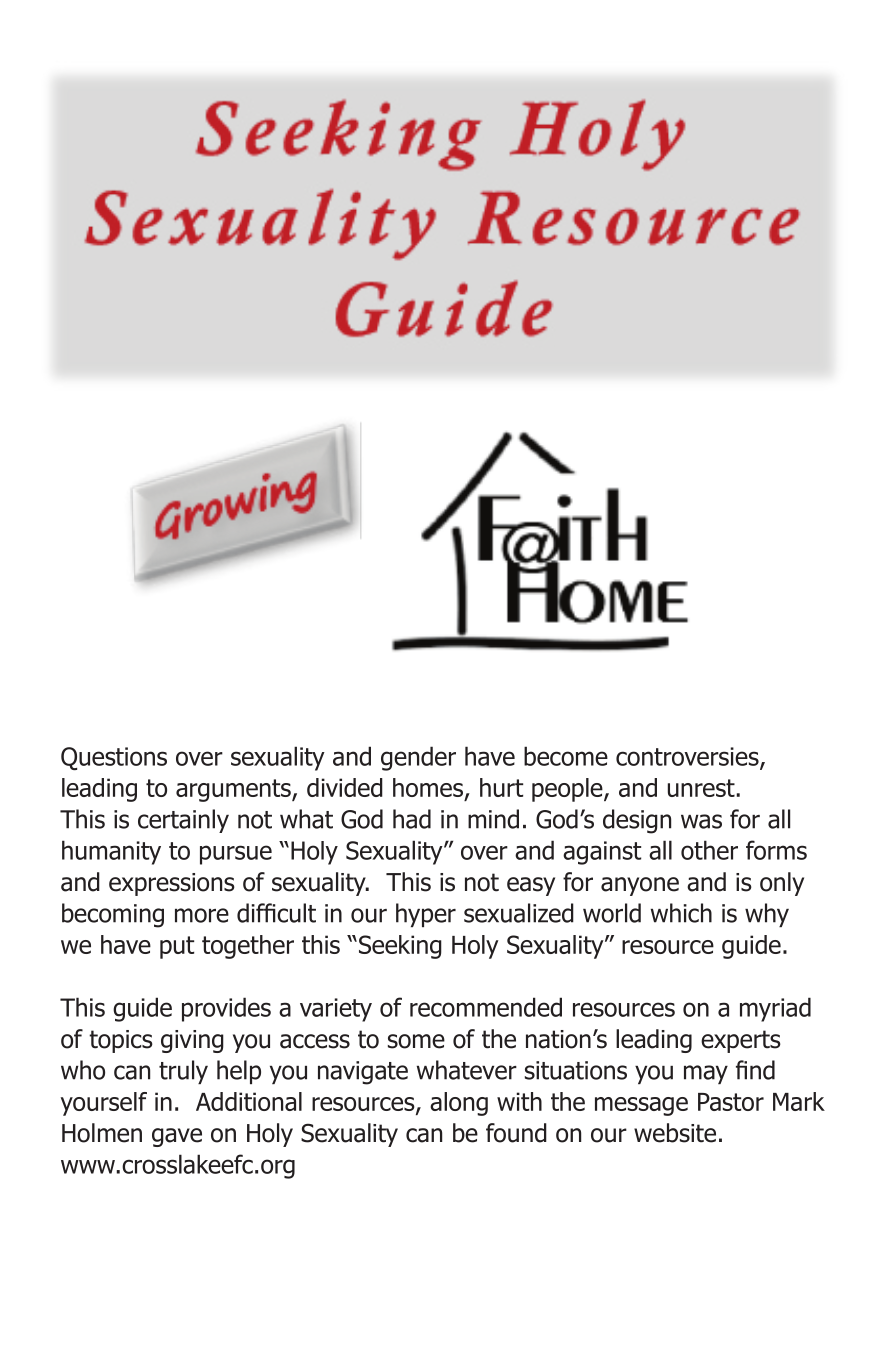 The image size is (887, 1372). What do you see at coordinates (531, 886) in the image?
I see `easy` at bounding box center [531, 886].
